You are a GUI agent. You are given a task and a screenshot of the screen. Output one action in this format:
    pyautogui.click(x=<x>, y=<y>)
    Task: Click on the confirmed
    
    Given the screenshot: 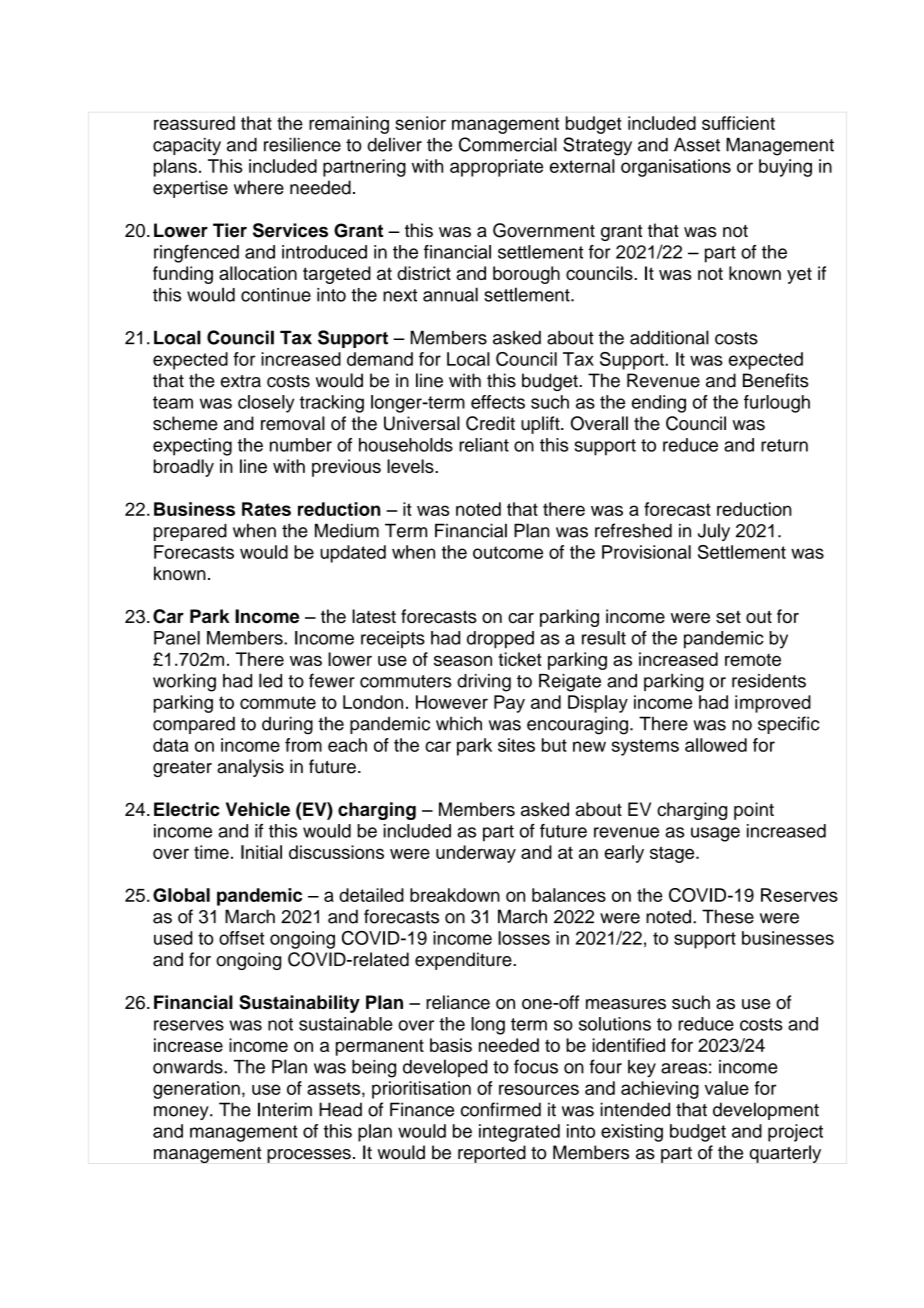 What is the action you would take?
    pyautogui.click(x=501, y=1109)
